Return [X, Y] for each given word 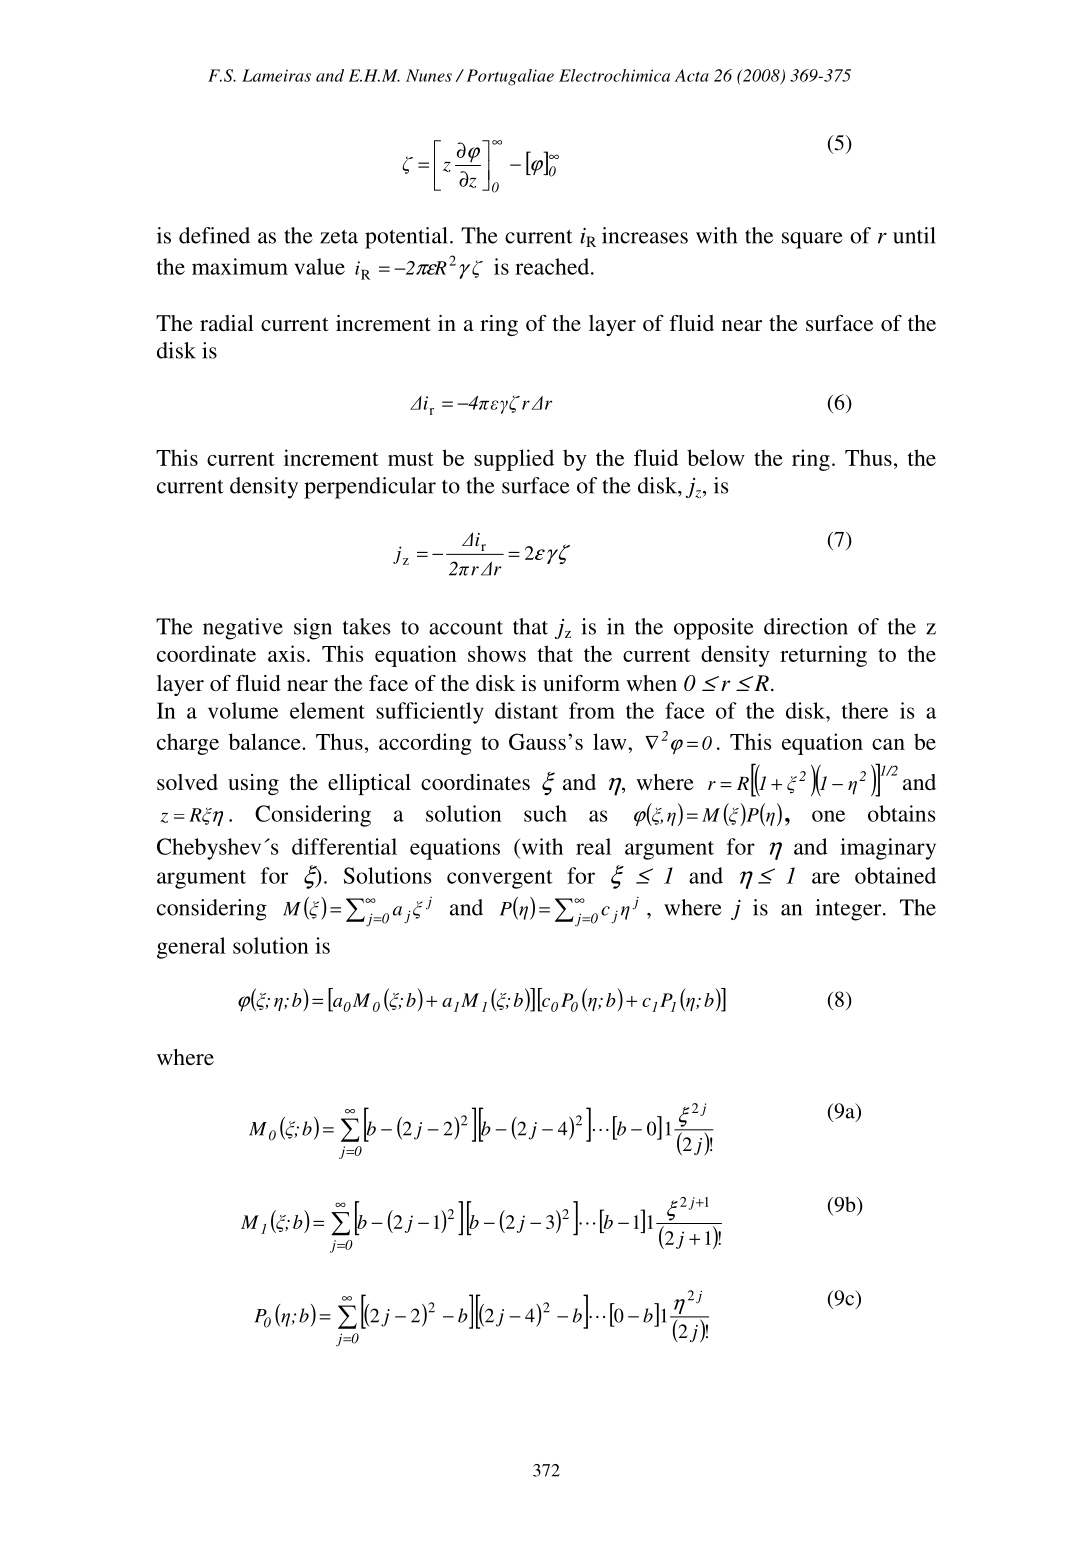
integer [849, 910]
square [812, 240]
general [191, 948]
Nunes [429, 75]
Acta [692, 75]
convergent [499, 879]
